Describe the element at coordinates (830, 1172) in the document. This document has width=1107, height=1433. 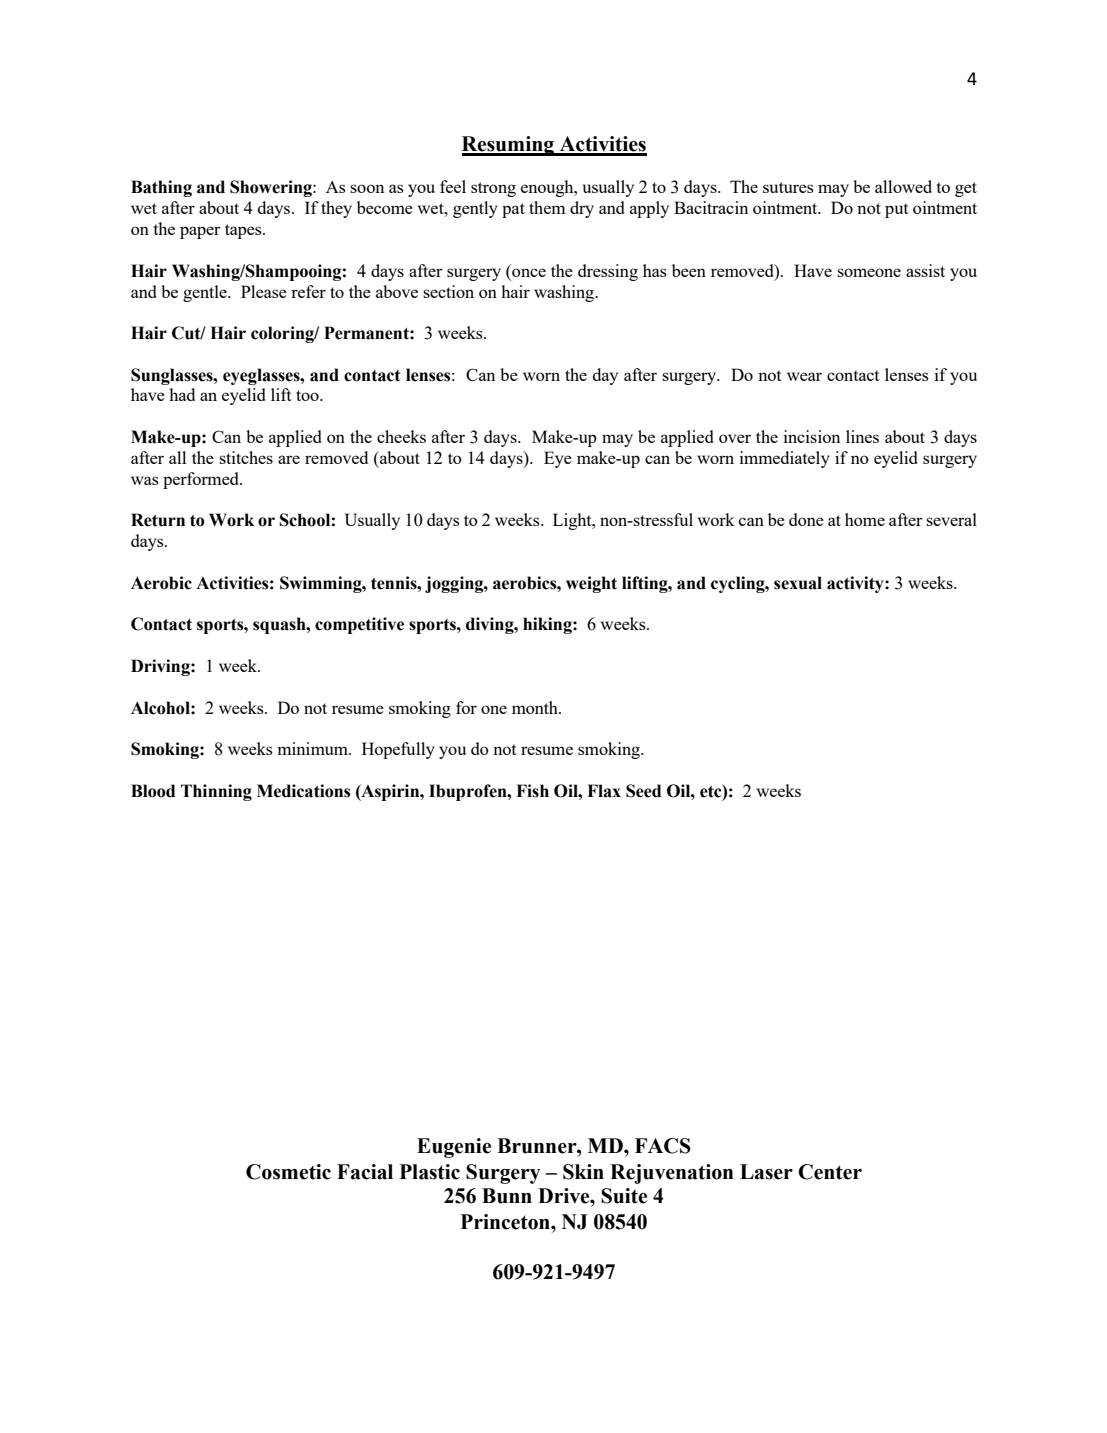
I see `Center` at that location.
